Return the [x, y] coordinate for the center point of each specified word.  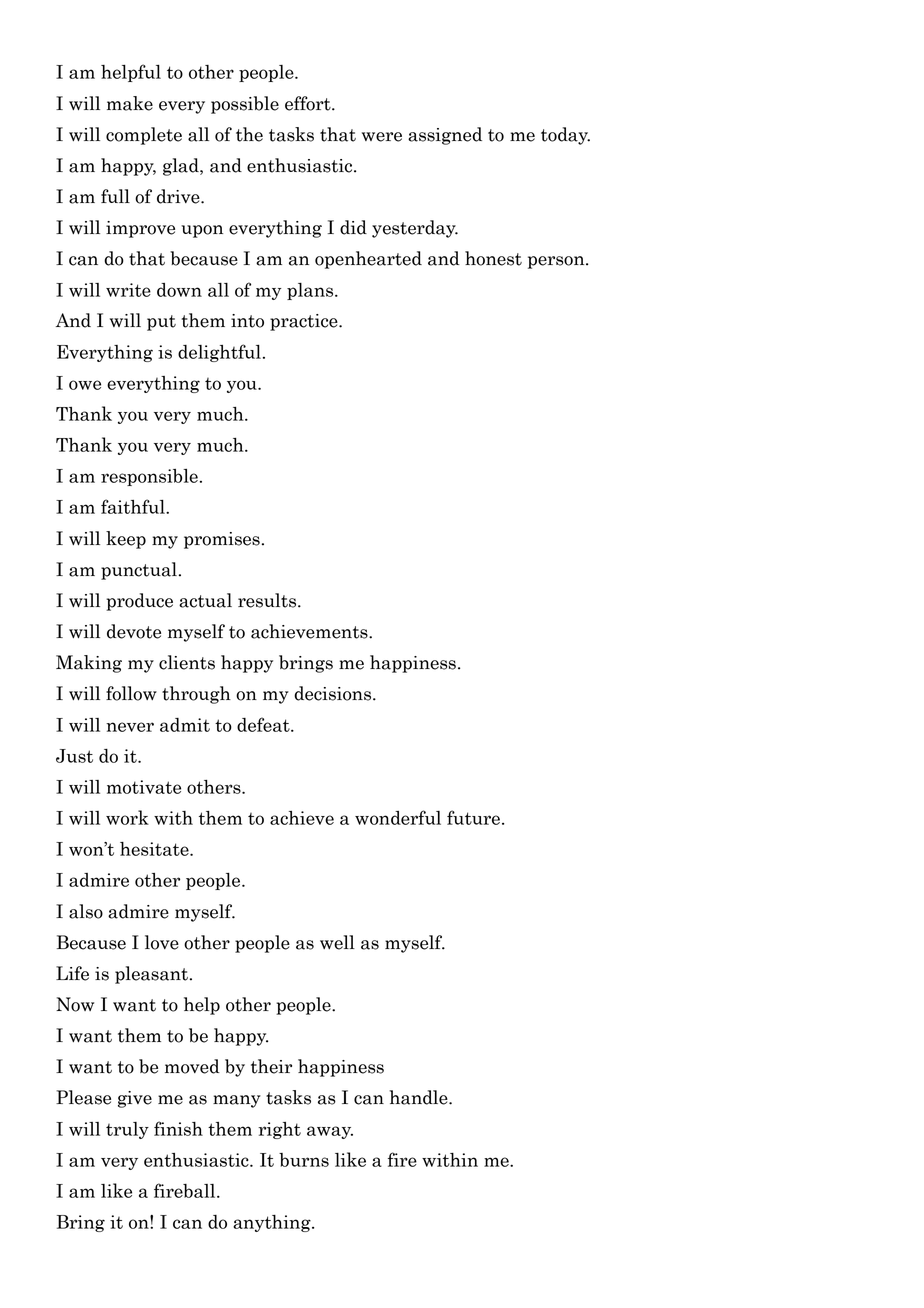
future [473, 817]
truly [127, 1130]
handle [419, 1097]
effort [309, 103]
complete [144, 136]
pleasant [151, 975]
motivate [144, 787]
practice [305, 322]
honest [493, 258]
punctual [139, 571]
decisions [334, 693]
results [267, 600]
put [161, 323]
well [337, 942]
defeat [264, 724]
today [565, 136]
